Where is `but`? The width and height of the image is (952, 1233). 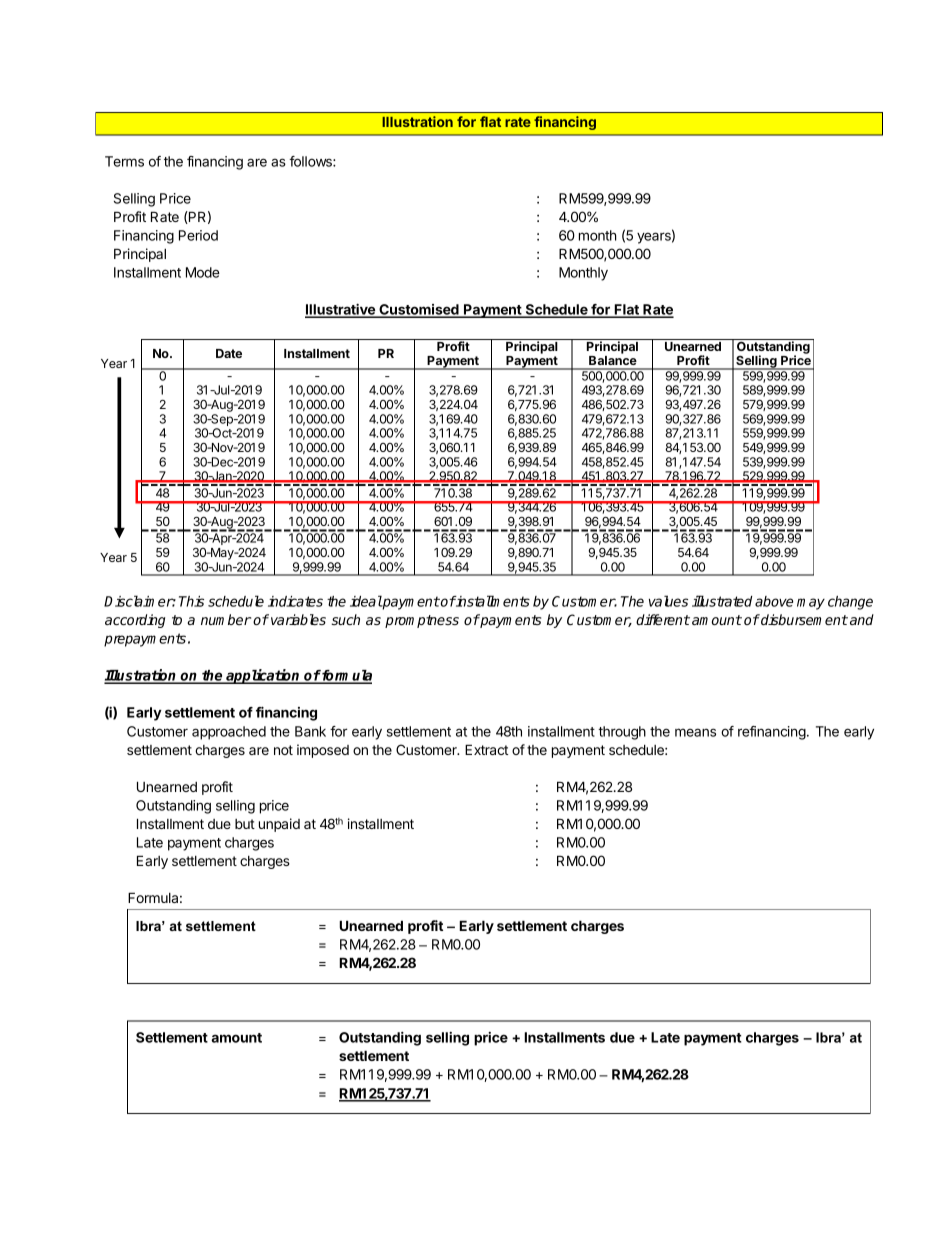
but is located at coordinates (245, 824).
